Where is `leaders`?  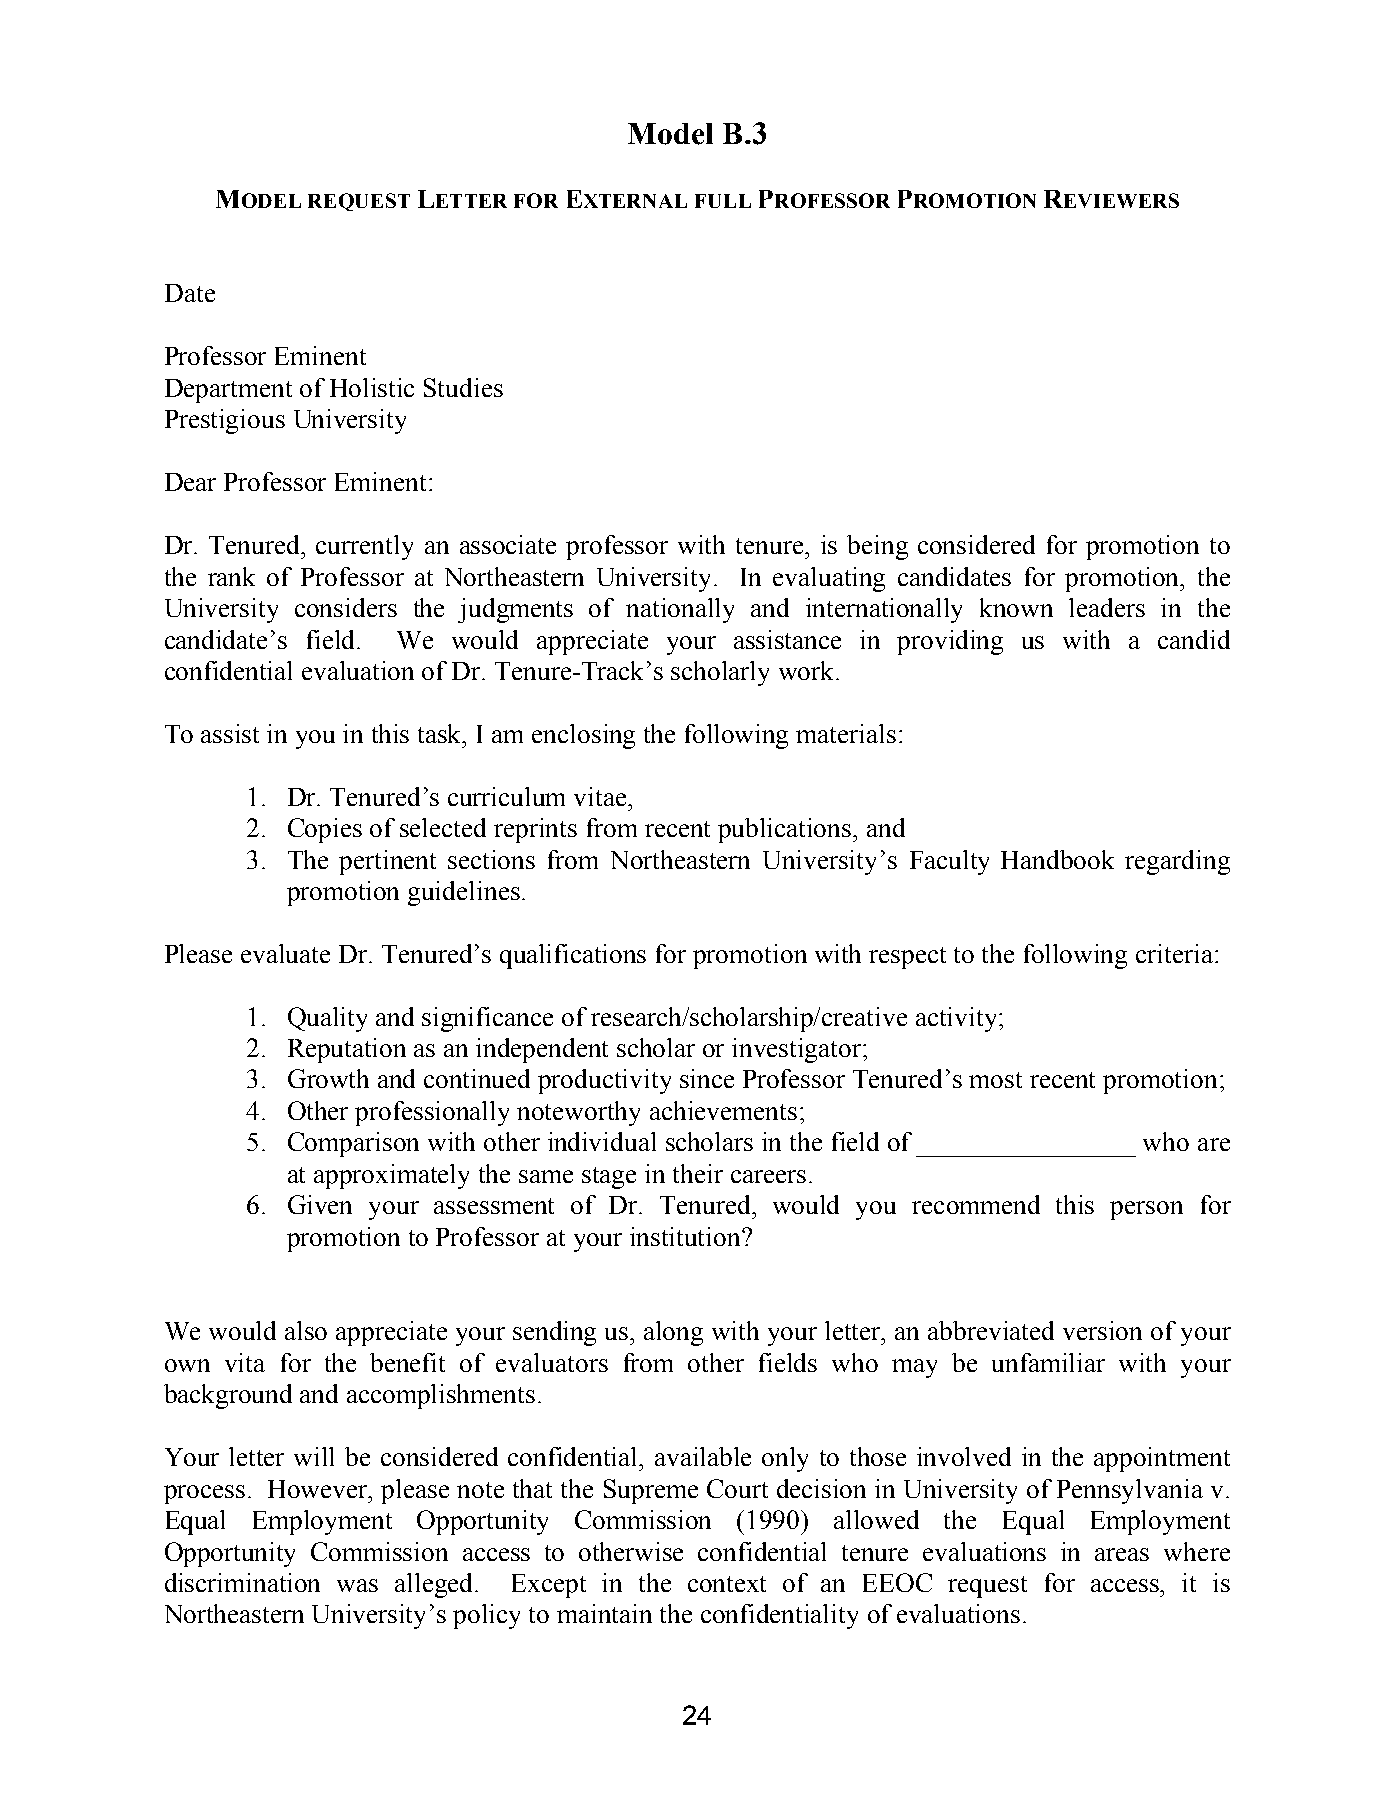 leaders is located at coordinates (1107, 607).
